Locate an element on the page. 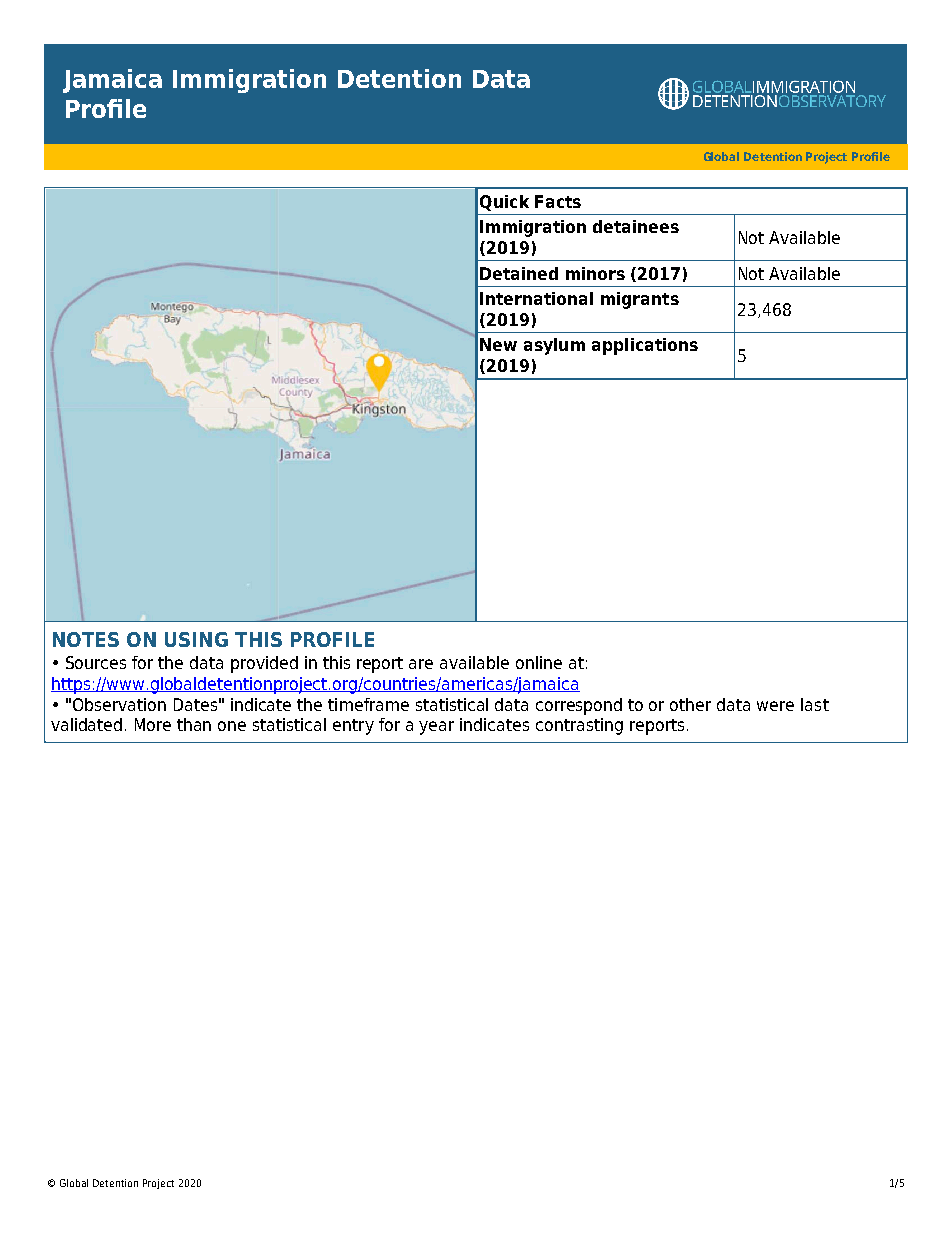 Image resolution: width=952 pixels, height=1233 pixels. year is located at coordinates (436, 728).
